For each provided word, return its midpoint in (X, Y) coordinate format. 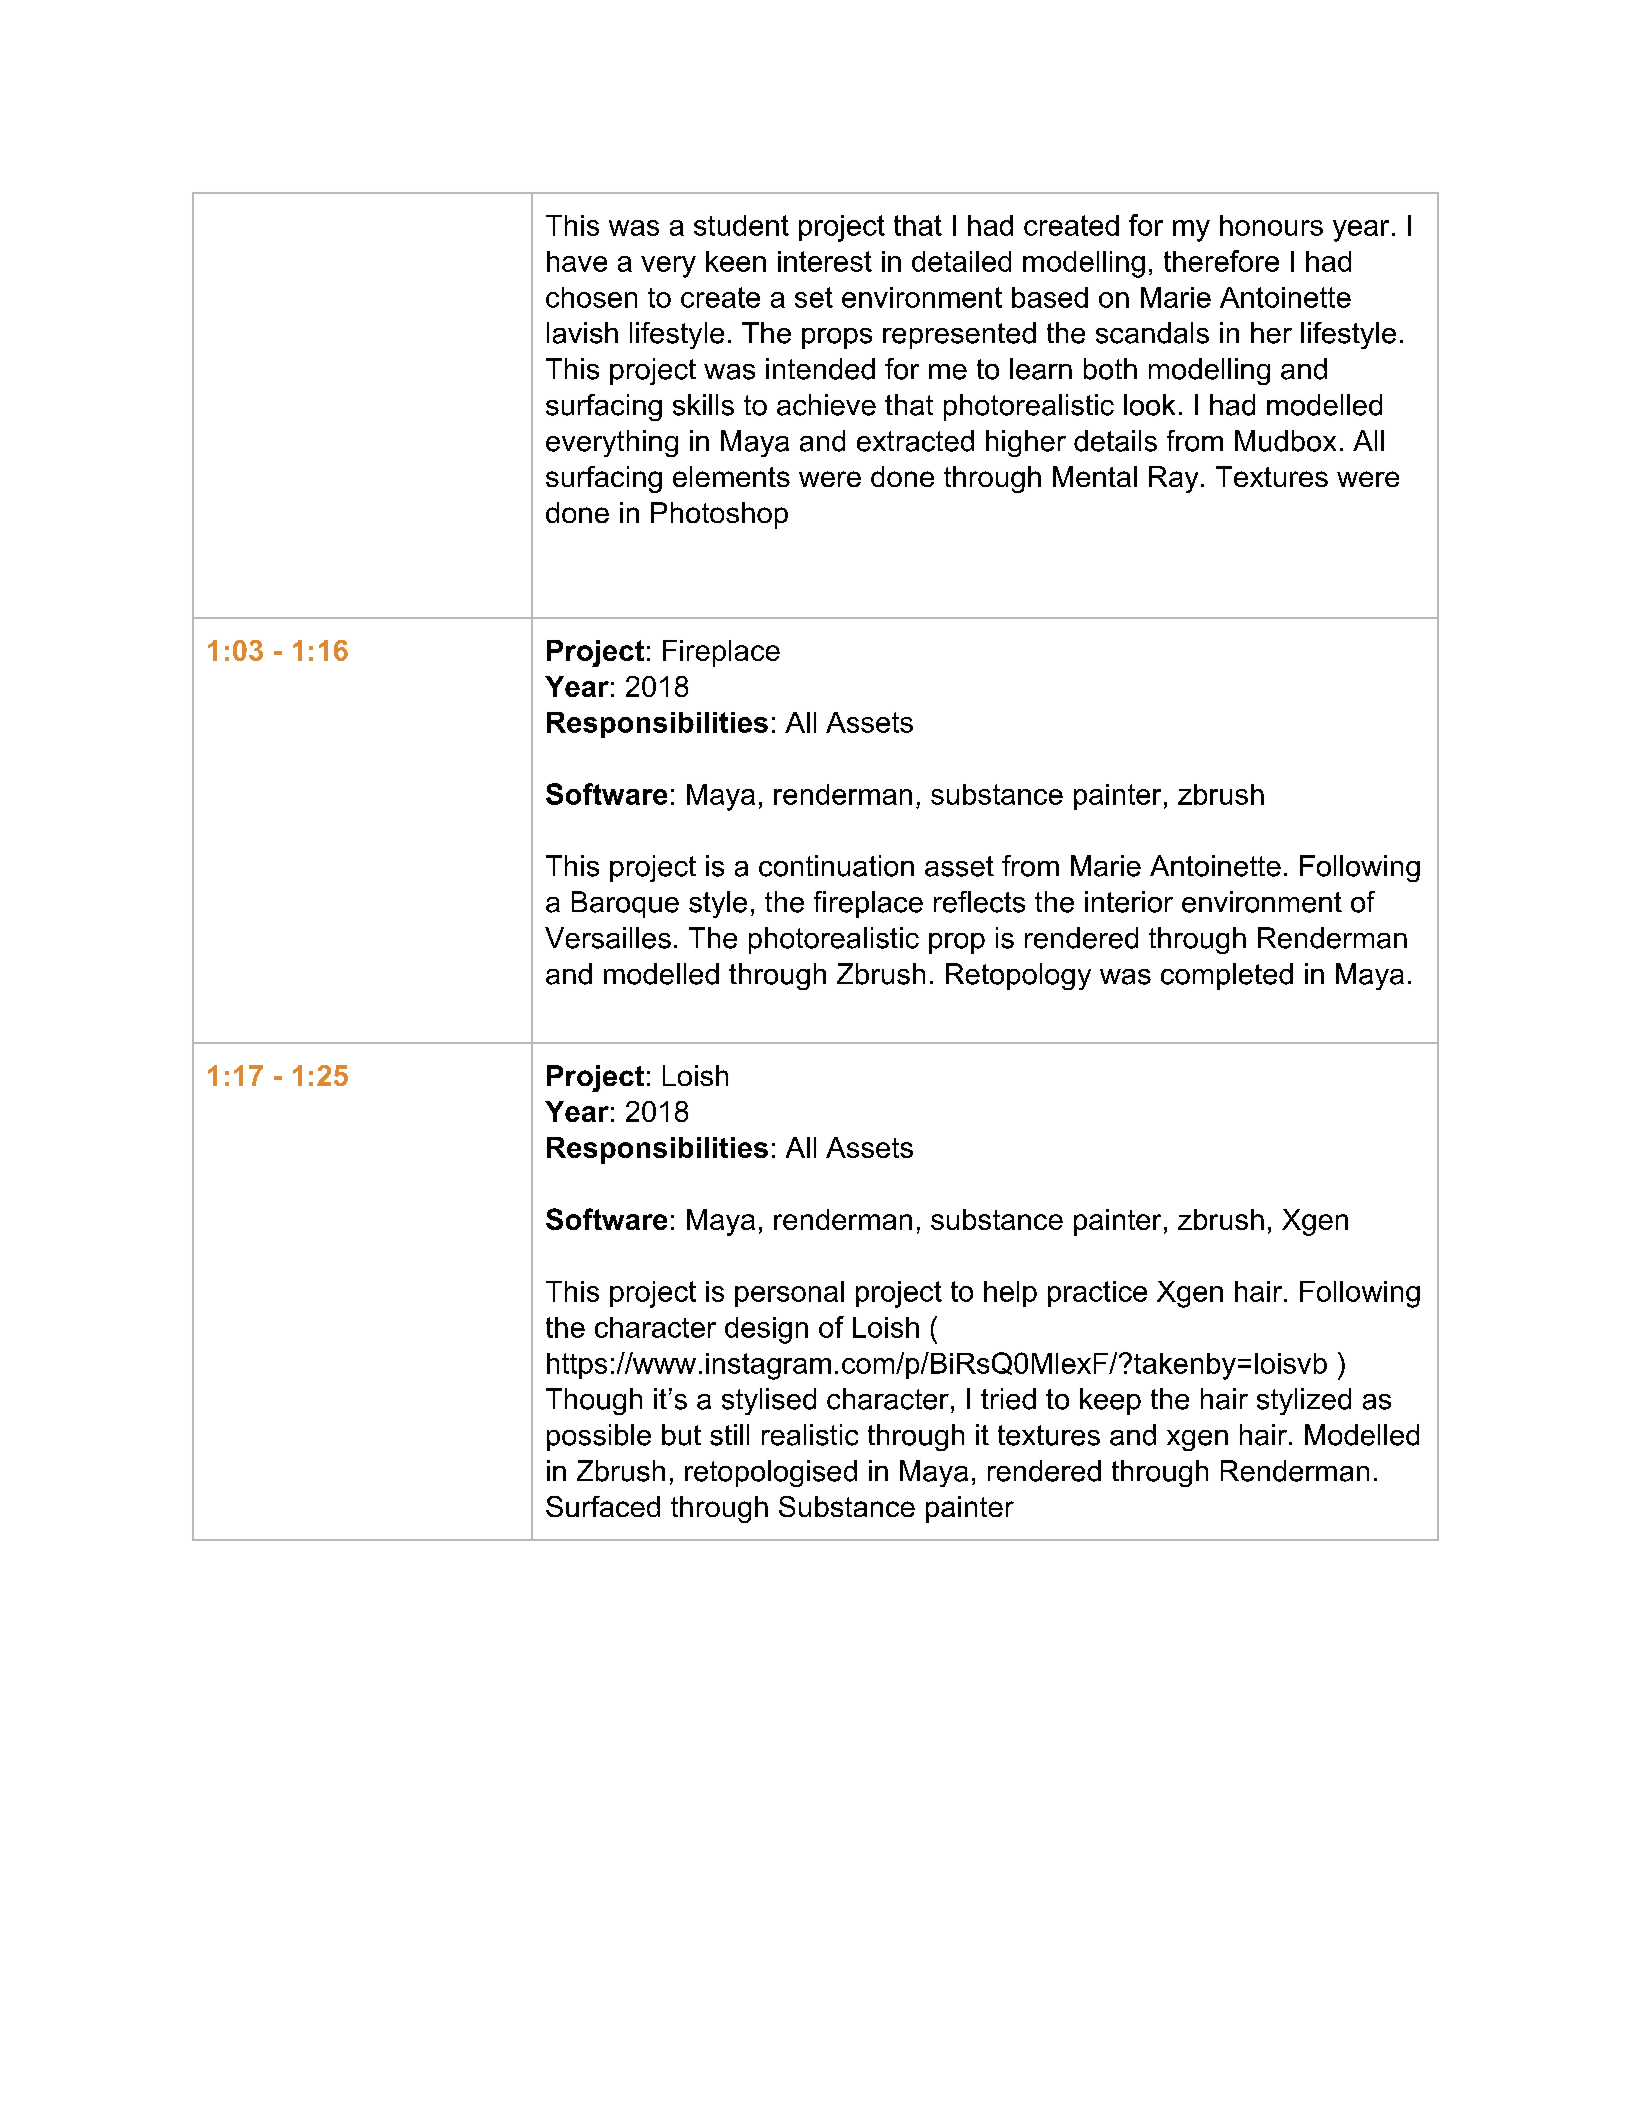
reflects (979, 902)
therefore (1221, 261)
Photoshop (719, 515)
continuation (836, 866)
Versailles (608, 938)
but (681, 1435)
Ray (1173, 479)
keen (736, 261)
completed (1227, 976)
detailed (961, 261)
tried (1008, 1399)
